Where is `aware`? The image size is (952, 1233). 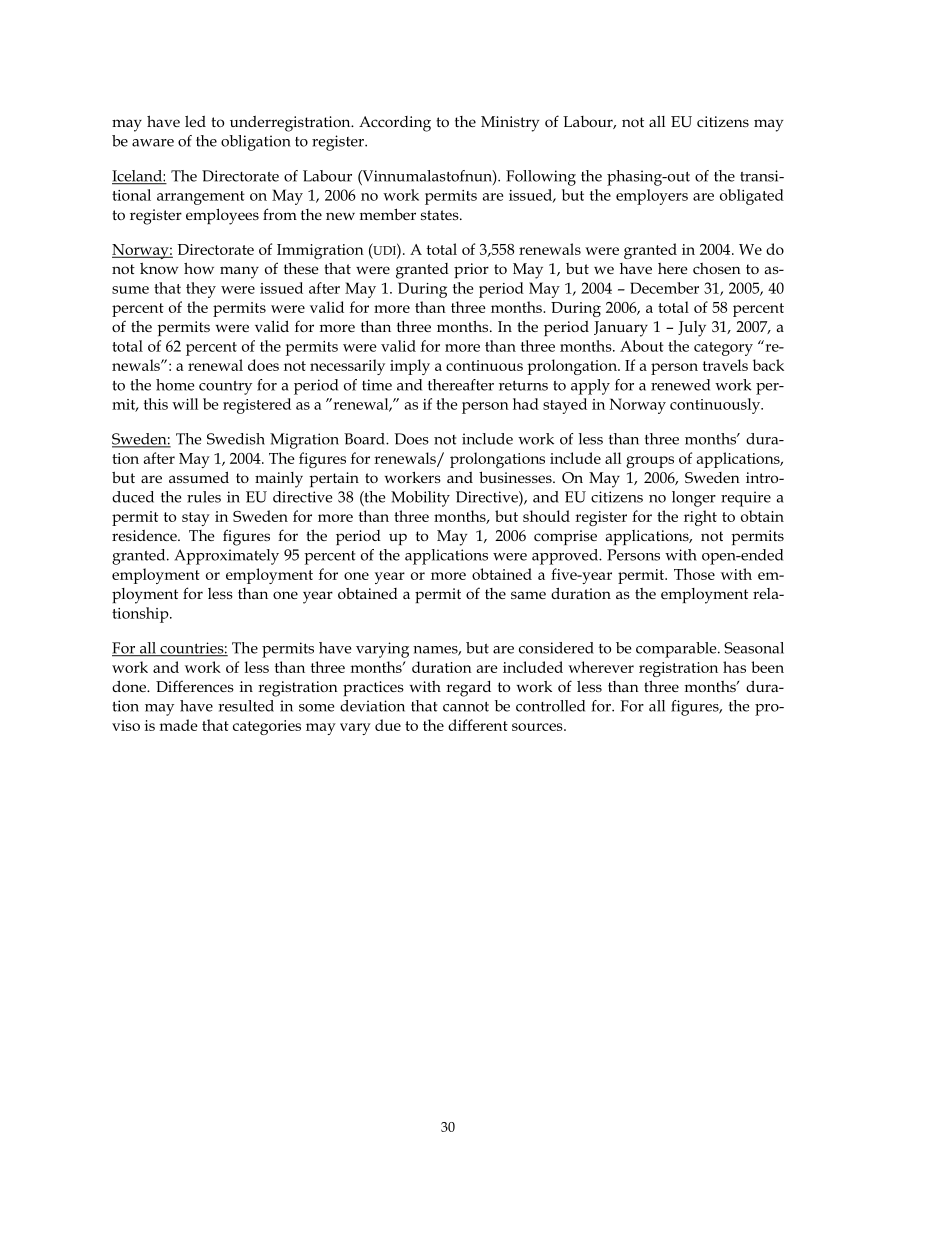 aware is located at coordinates (153, 143).
